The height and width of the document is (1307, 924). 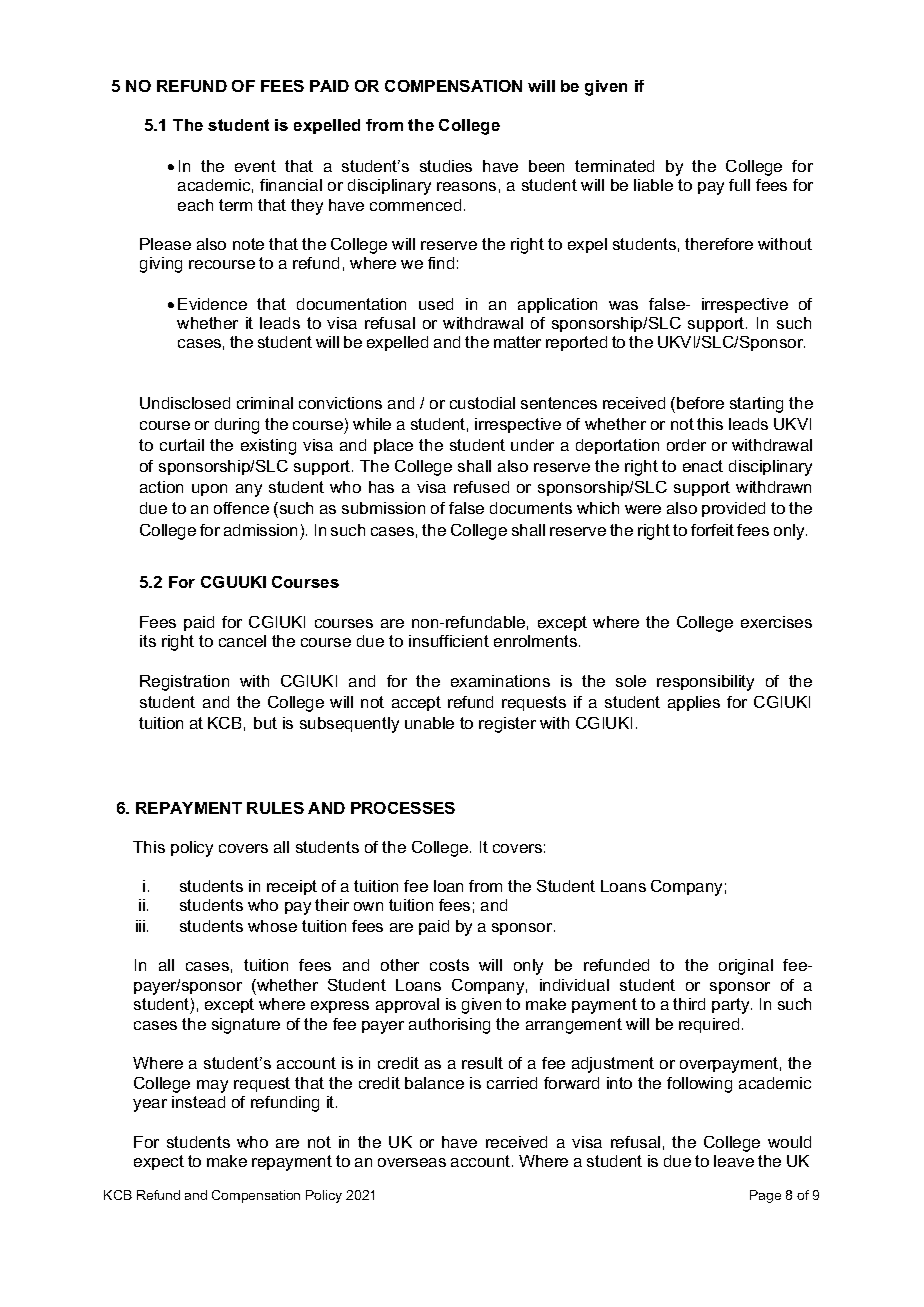 I want to click on whose, so click(x=272, y=926).
